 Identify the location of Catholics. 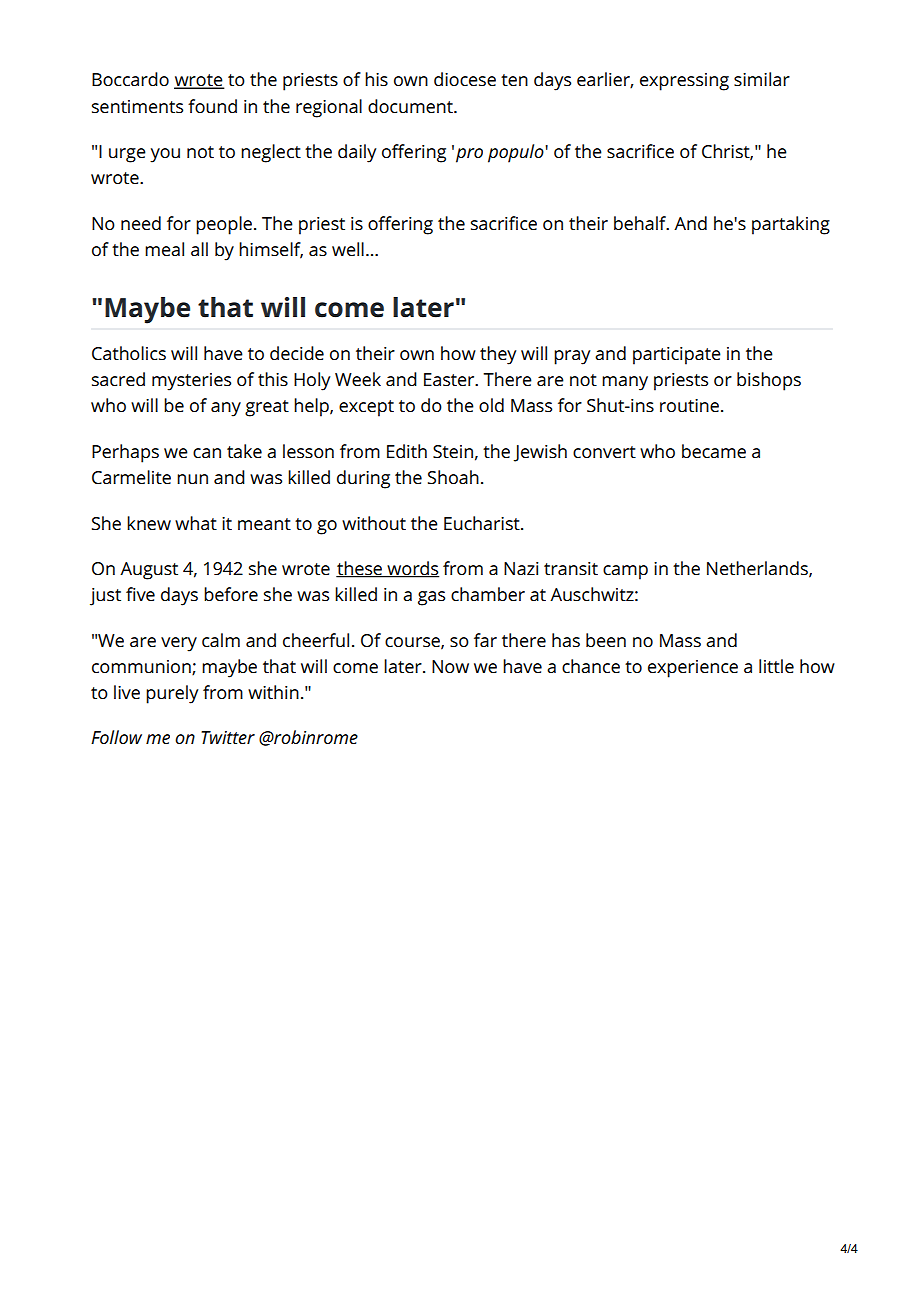
(129, 353).
